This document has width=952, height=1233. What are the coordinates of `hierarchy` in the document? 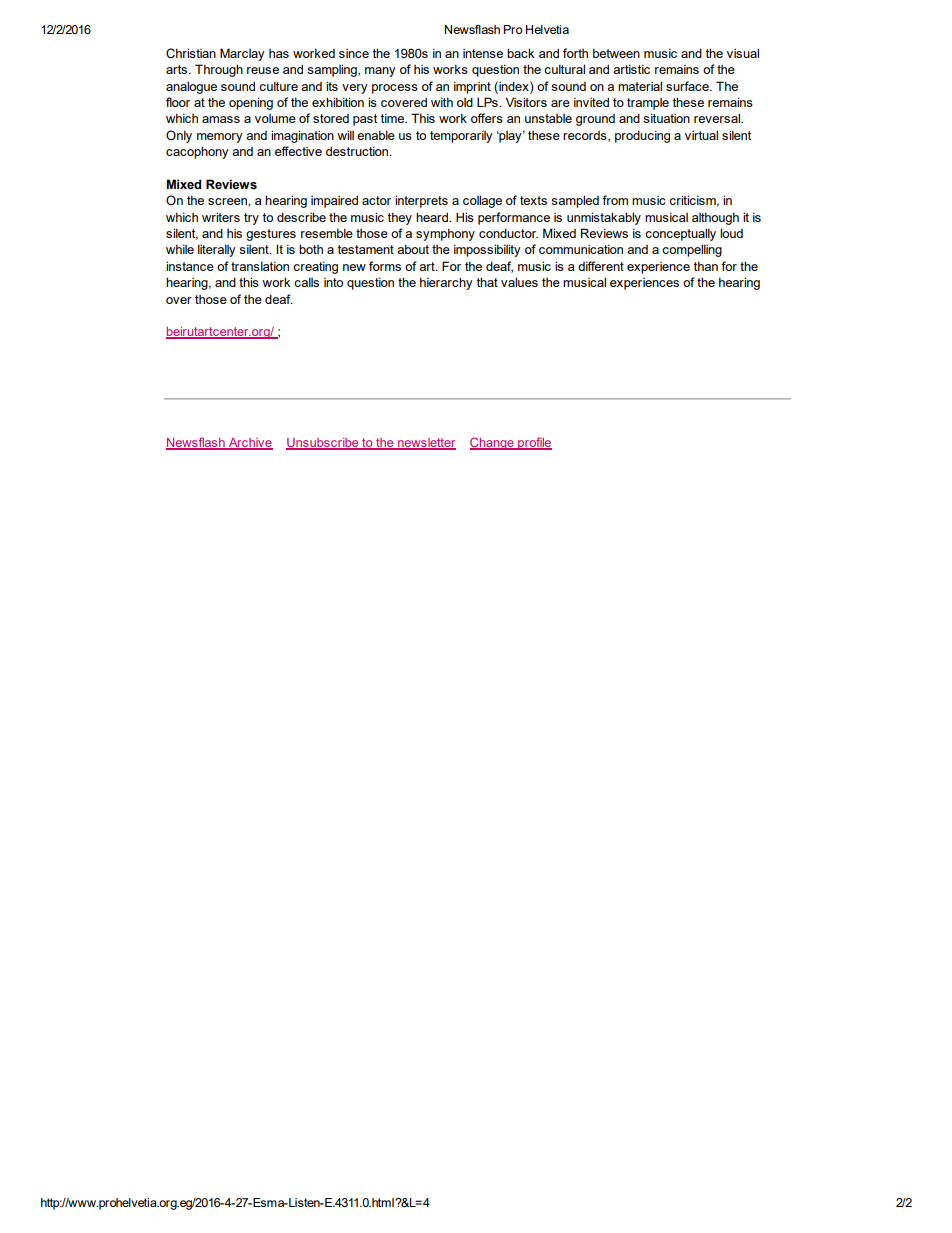 It's located at (446, 283).
